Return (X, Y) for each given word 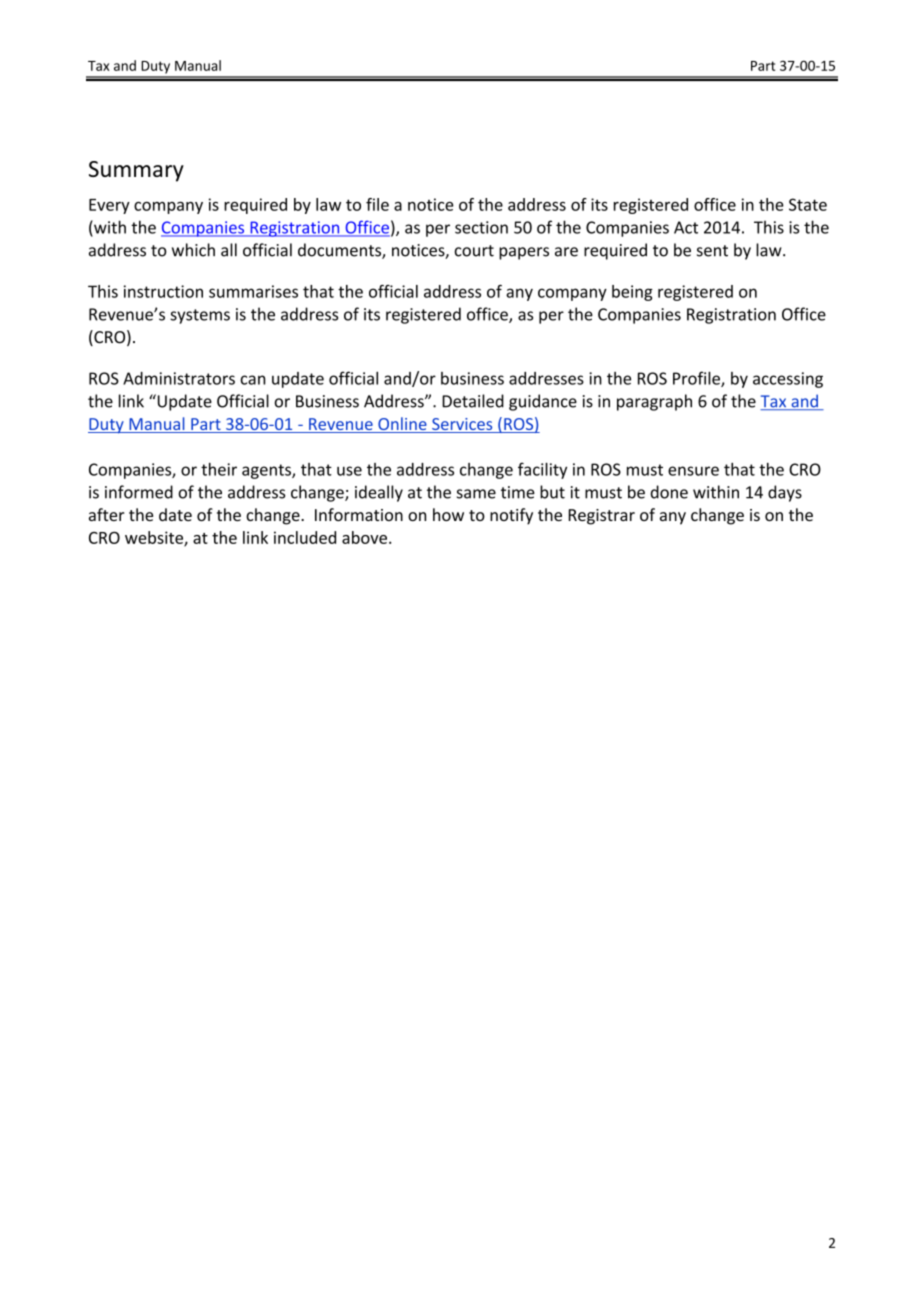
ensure (693, 471)
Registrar (601, 517)
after (106, 514)
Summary (136, 171)
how (448, 514)
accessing (788, 380)
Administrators (179, 378)
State (808, 204)
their (219, 469)
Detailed (473, 401)
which (193, 250)
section (481, 227)
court (474, 251)
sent (712, 251)
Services (462, 425)
